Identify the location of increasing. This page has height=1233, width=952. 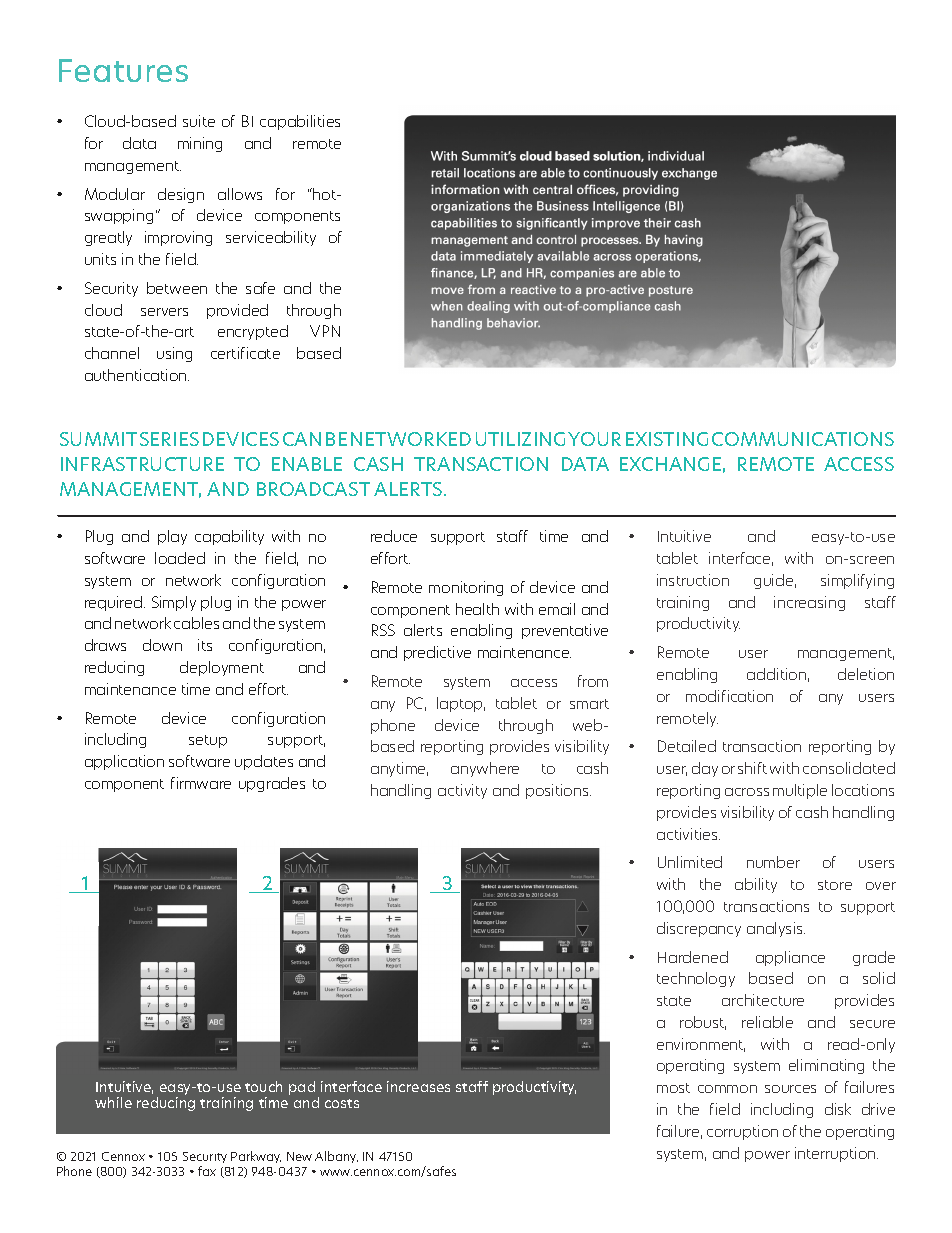
(809, 603).
